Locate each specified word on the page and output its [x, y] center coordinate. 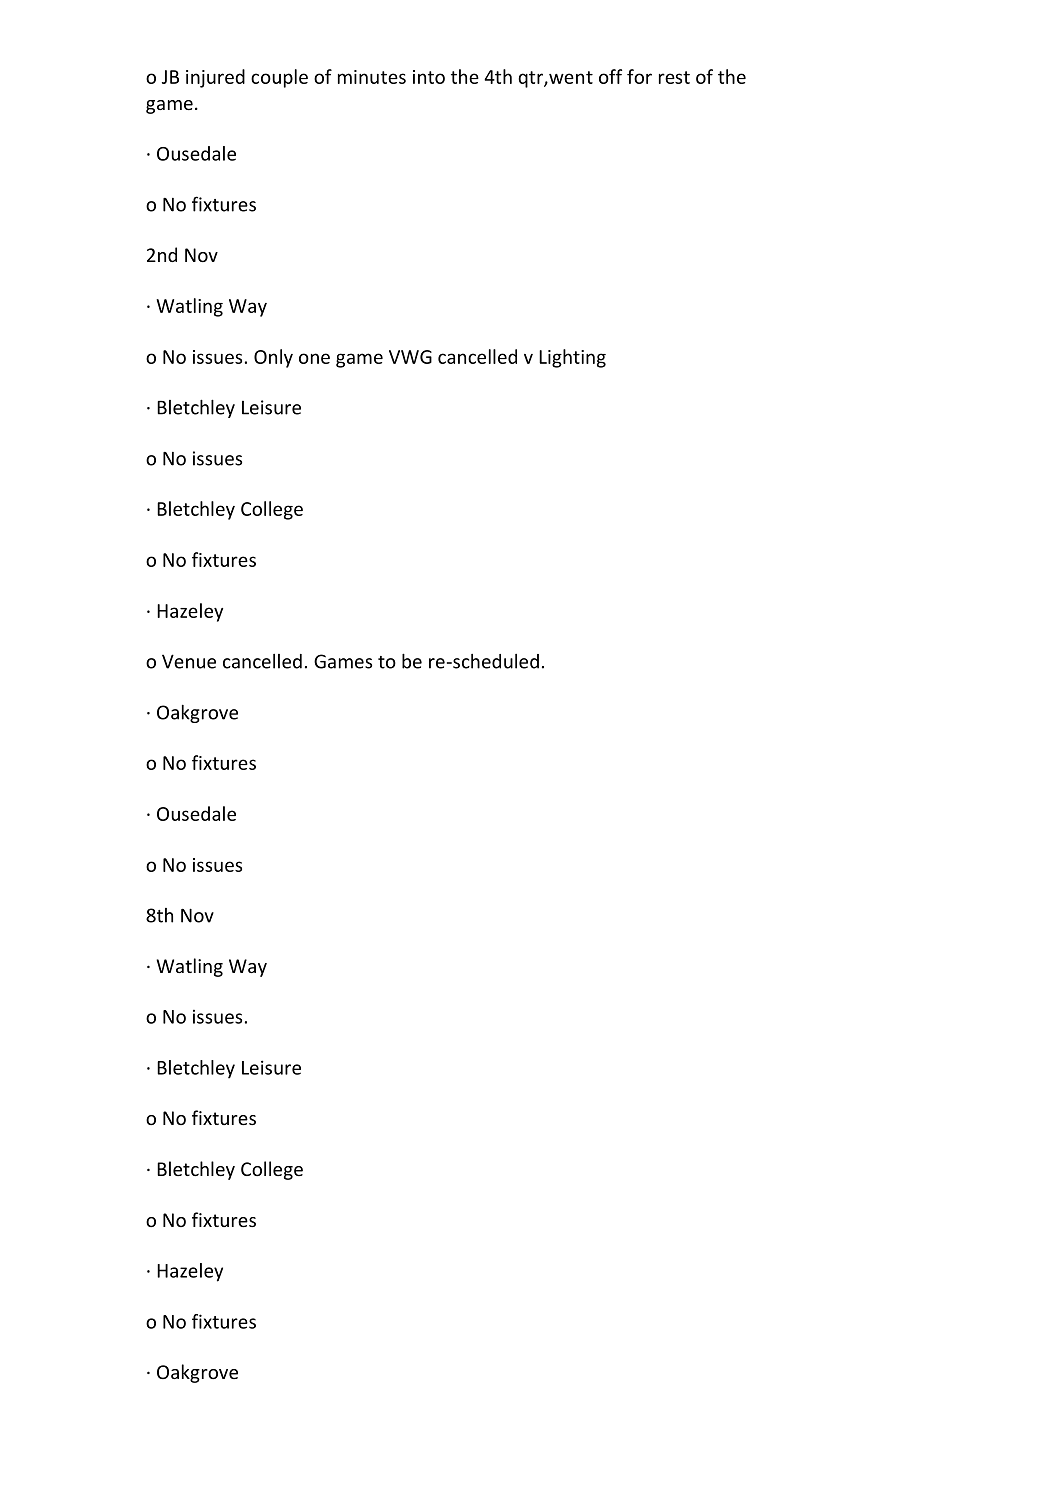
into [429, 77]
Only [273, 358]
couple [279, 78]
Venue [189, 661]
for [639, 76]
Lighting [572, 358]
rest [674, 77]
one [314, 358]
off [610, 76]
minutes [372, 77]
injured [215, 78]
